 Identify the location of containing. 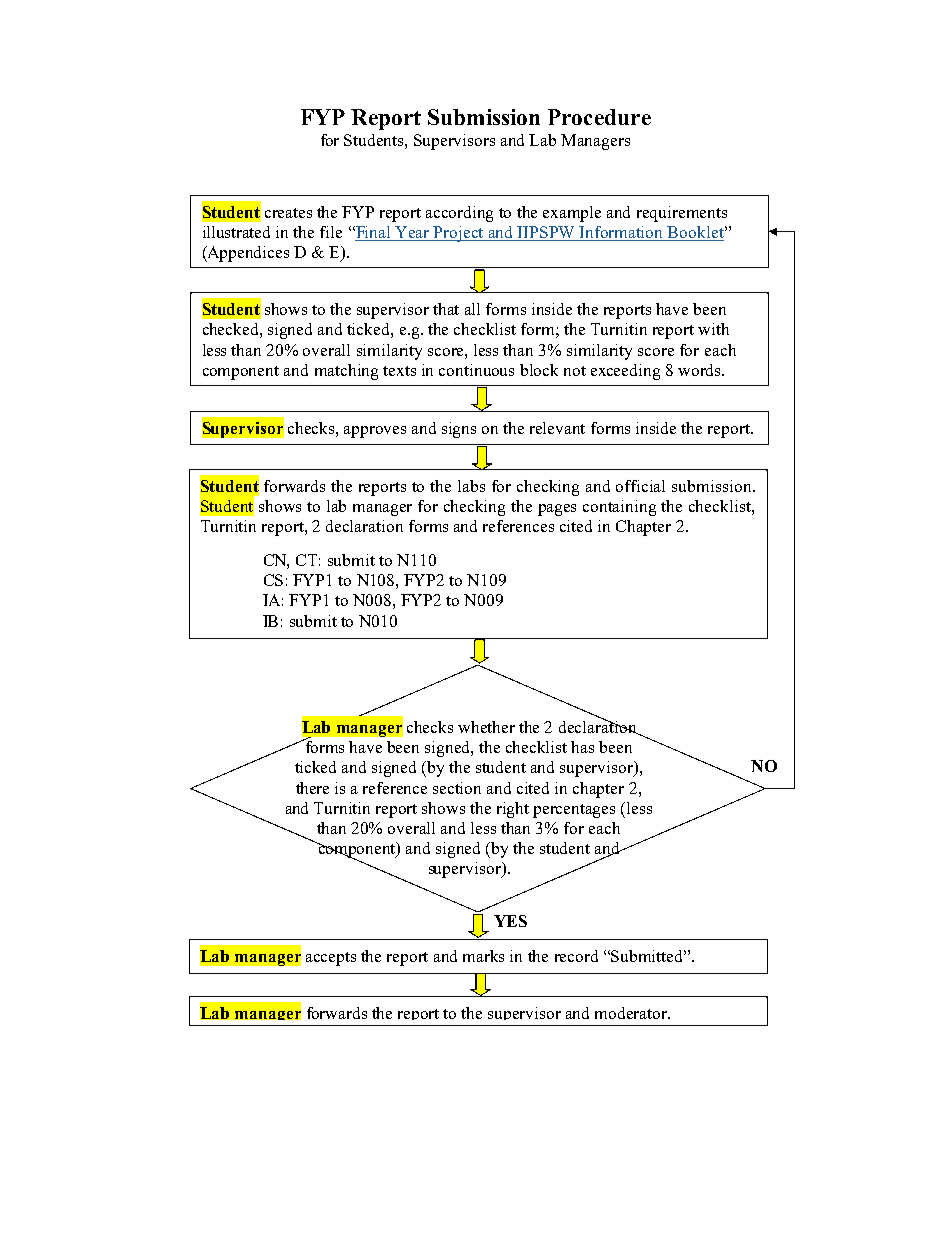
(619, 508).
